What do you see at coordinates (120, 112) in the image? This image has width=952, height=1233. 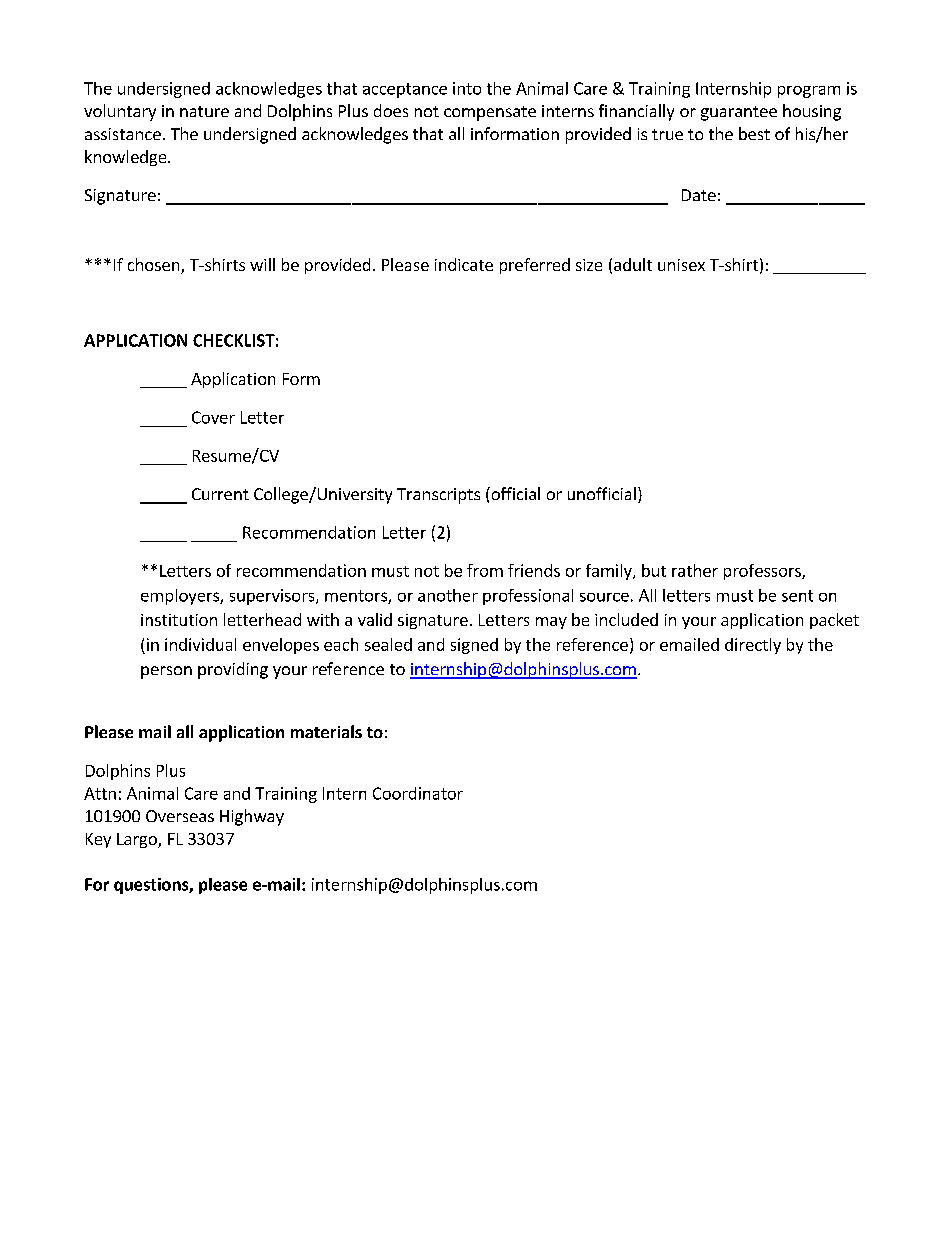 I see `voluntary` at bounding box center [120, 112].
